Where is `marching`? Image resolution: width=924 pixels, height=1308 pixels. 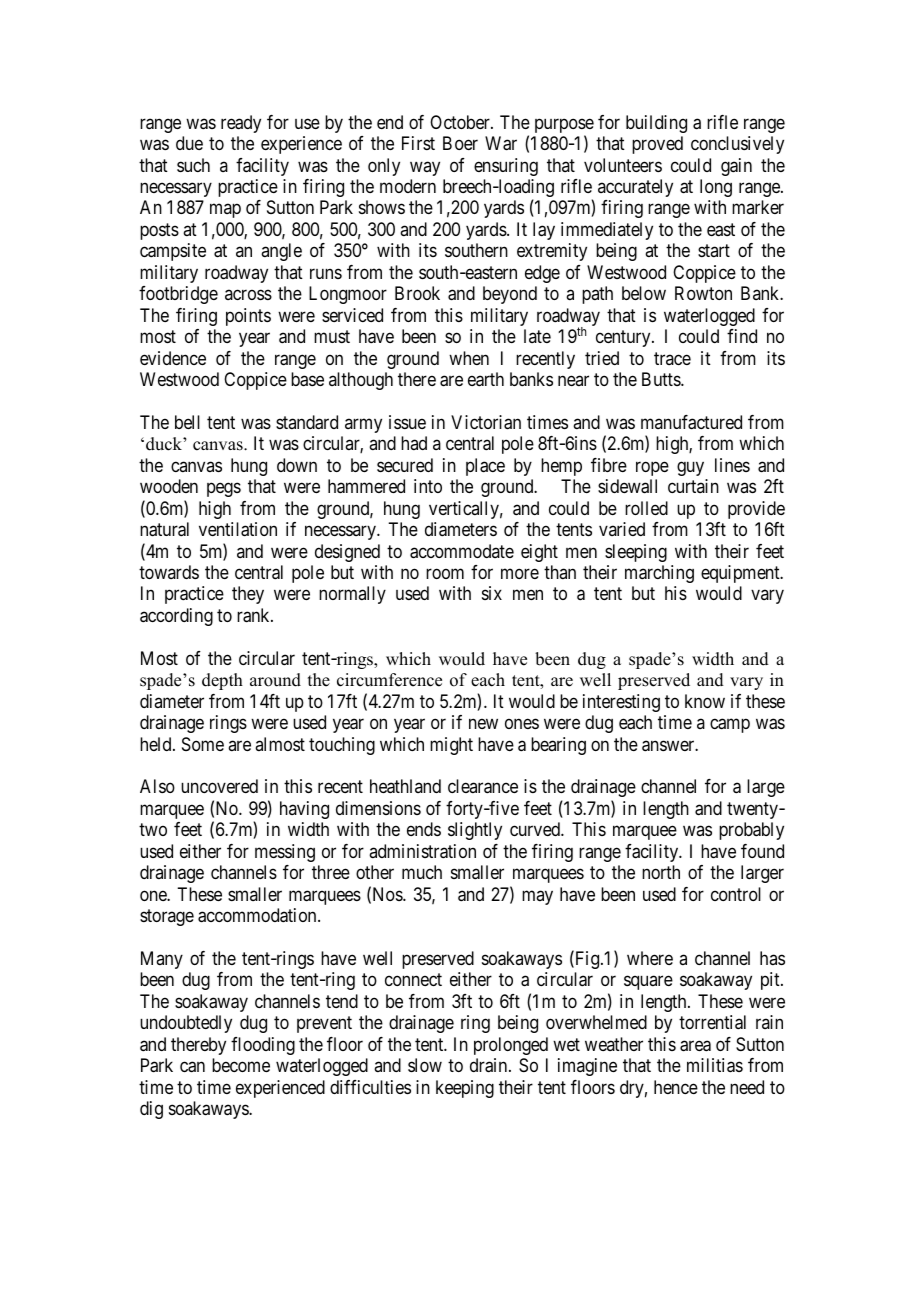 marching is located at coordinates (659, 574).
